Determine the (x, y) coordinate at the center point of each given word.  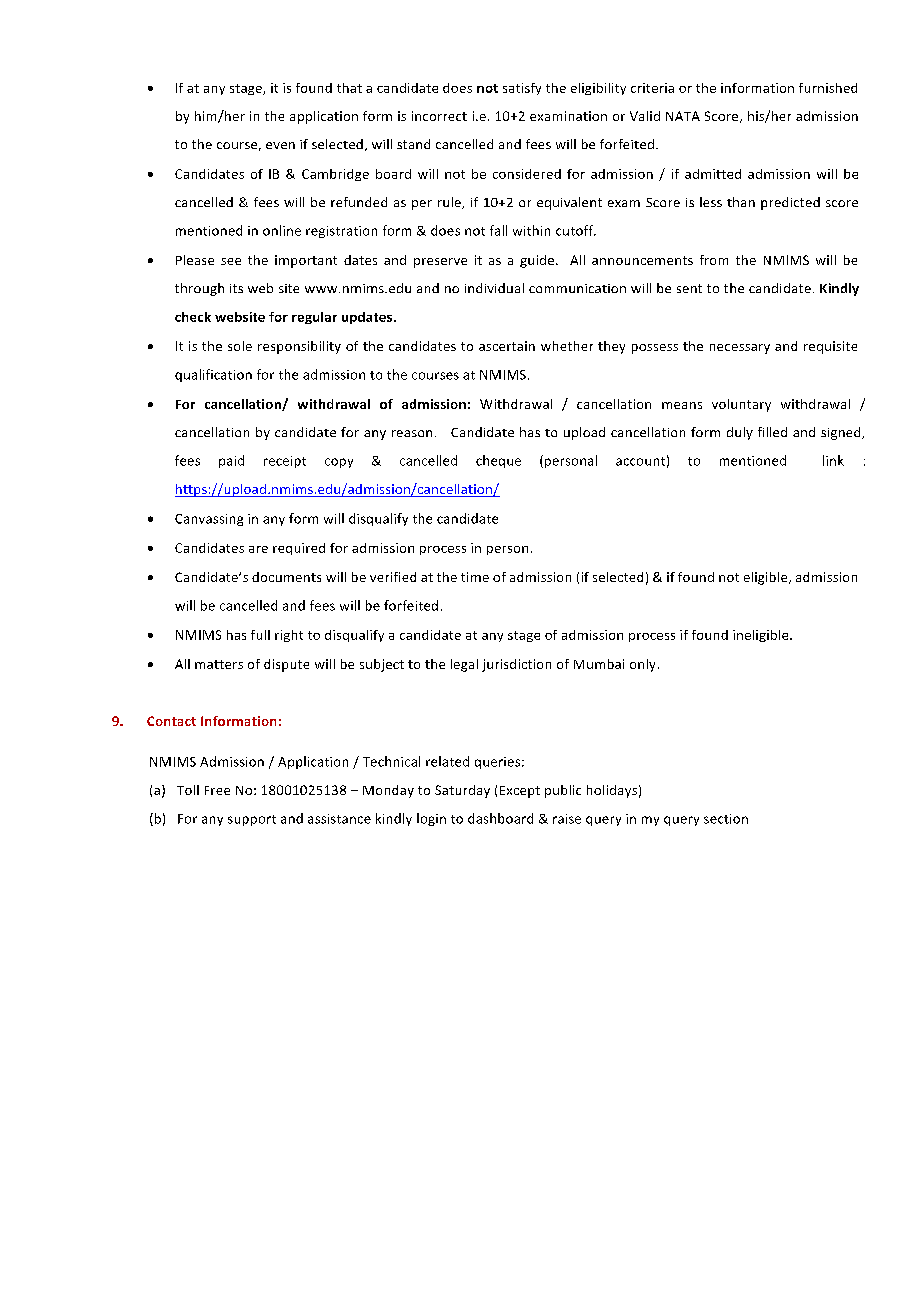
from (714, 260)
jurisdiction (516, 665)
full (260, 635)
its (236, 288)
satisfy (522, 89)
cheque (498, 461)
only (642, 665)
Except (520, 792)
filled (772, 432)
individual (494, 288)
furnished (828, 88)
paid (231, 461)
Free (217, 790)
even (280, 145)
